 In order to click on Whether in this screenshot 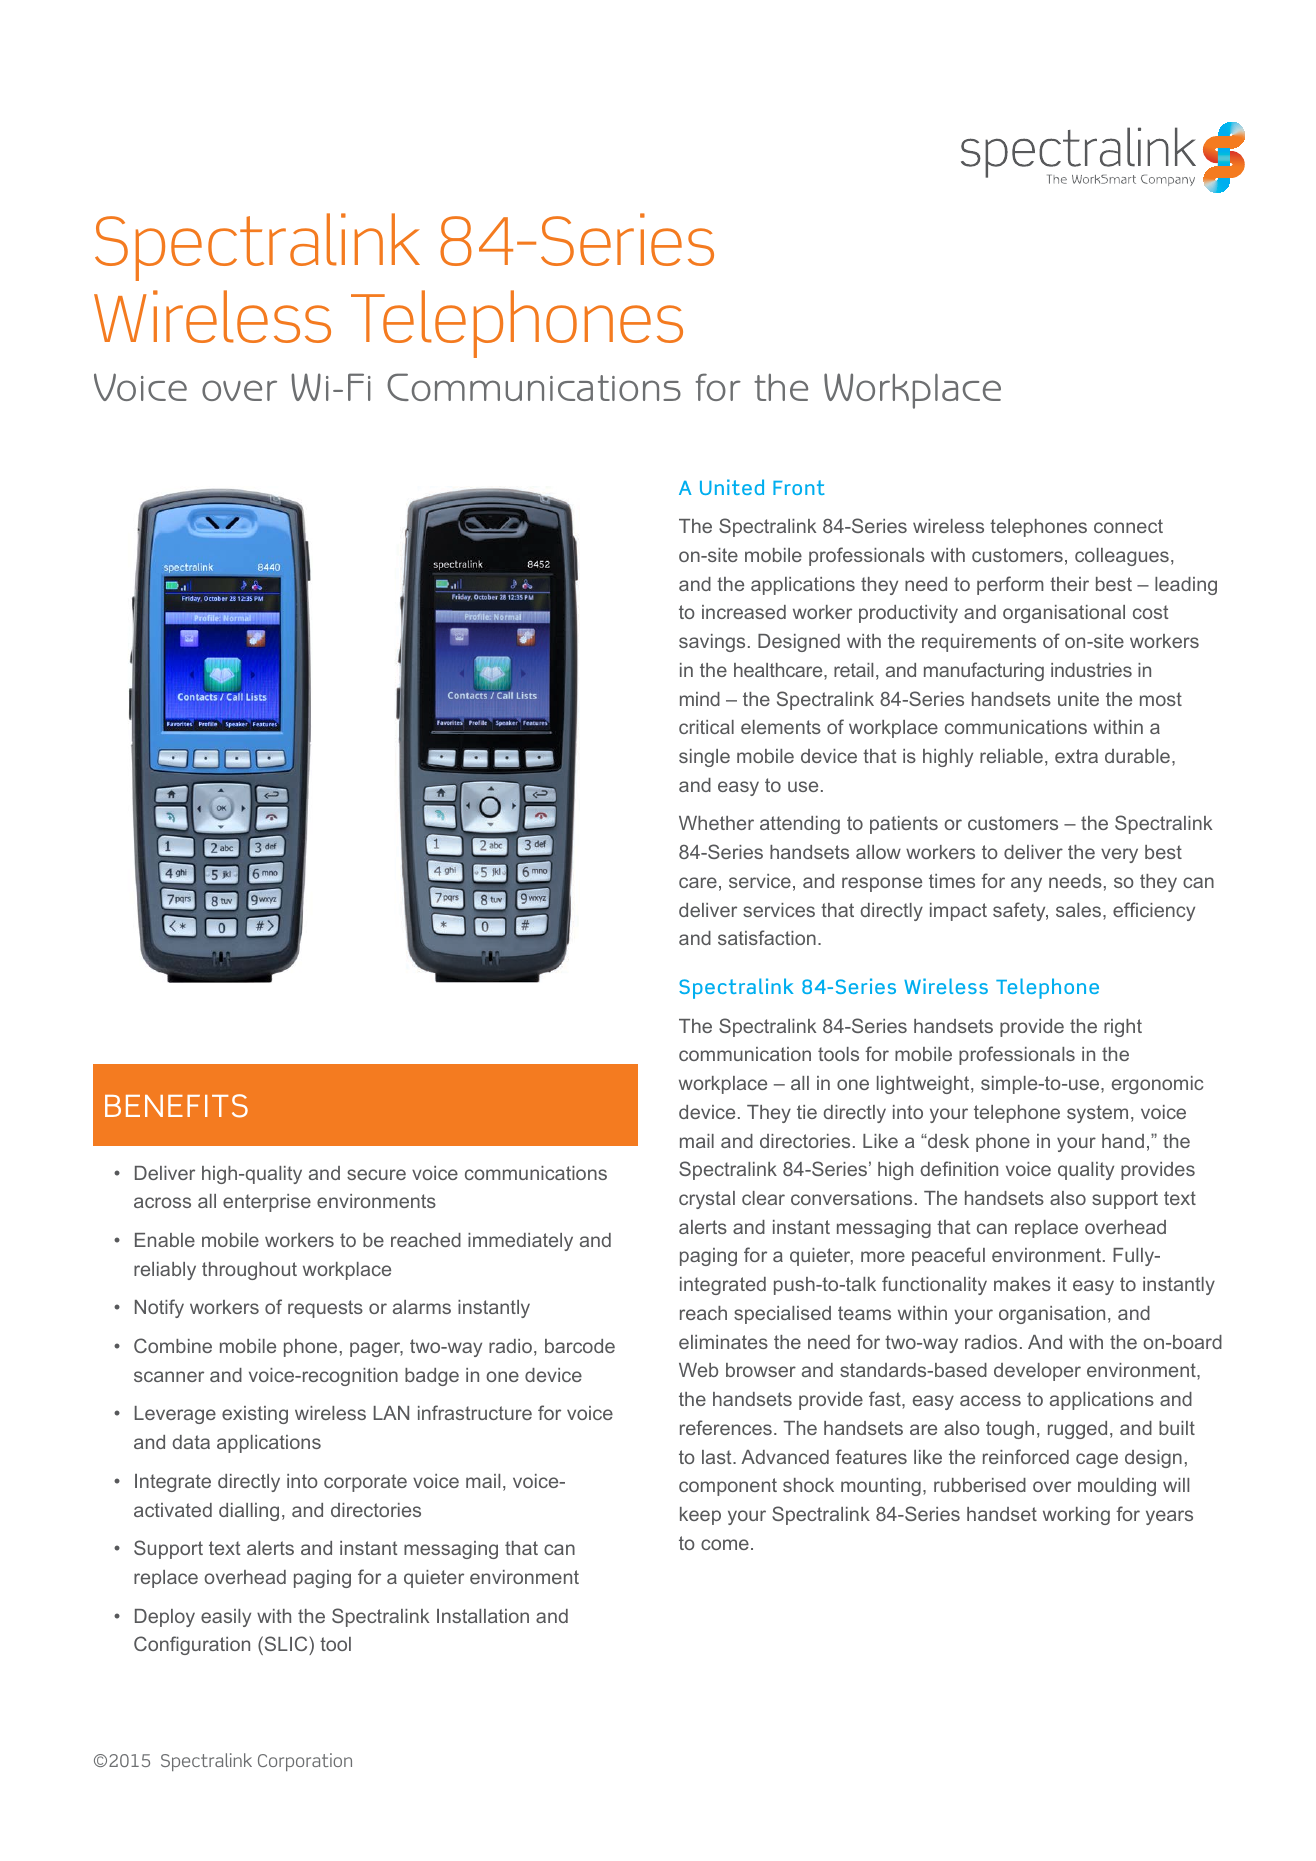, I will do `click(716, 823)`.
